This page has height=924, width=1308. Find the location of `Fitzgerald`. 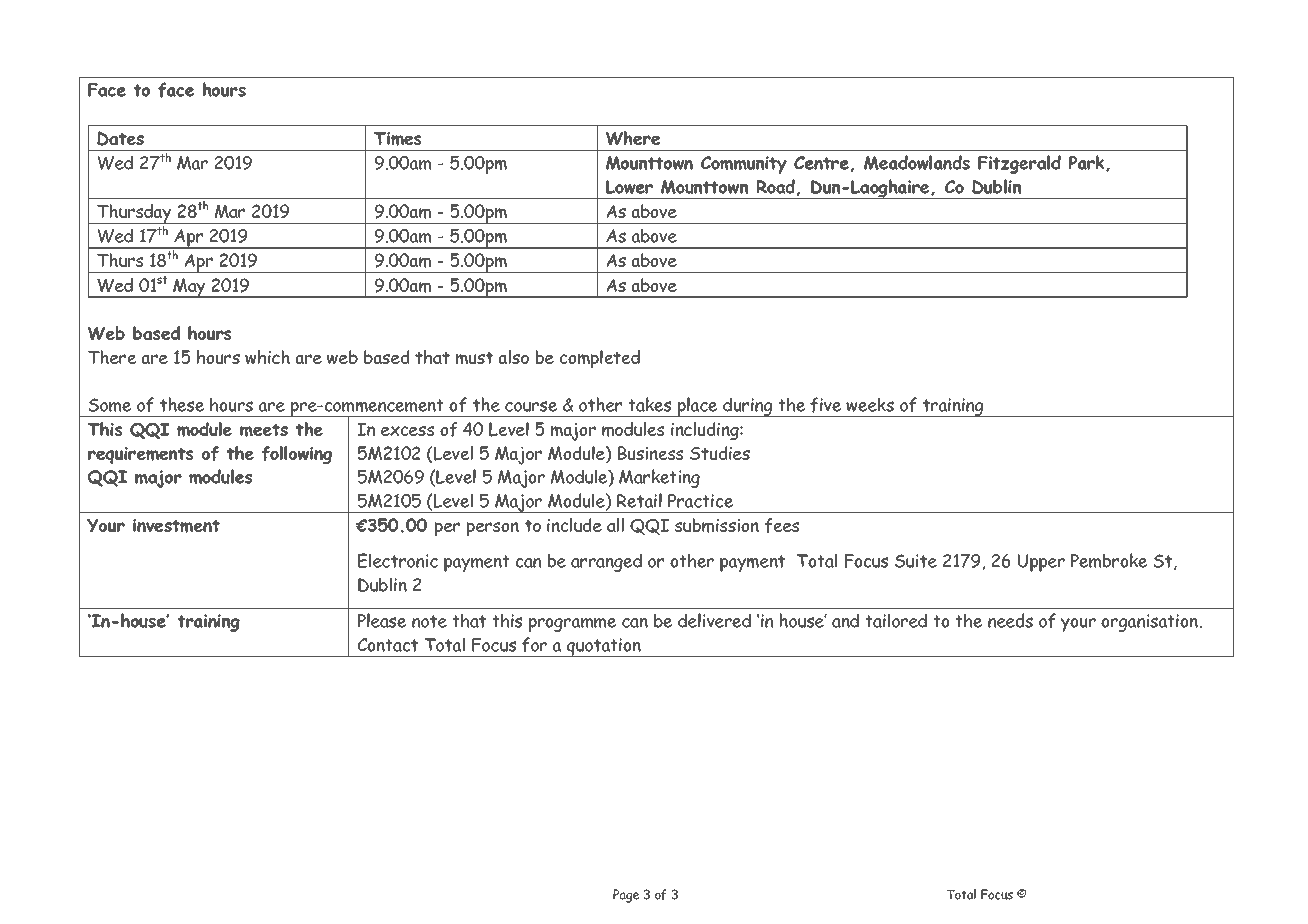

Fitzgerald is located at coordinates (1019, 164).
